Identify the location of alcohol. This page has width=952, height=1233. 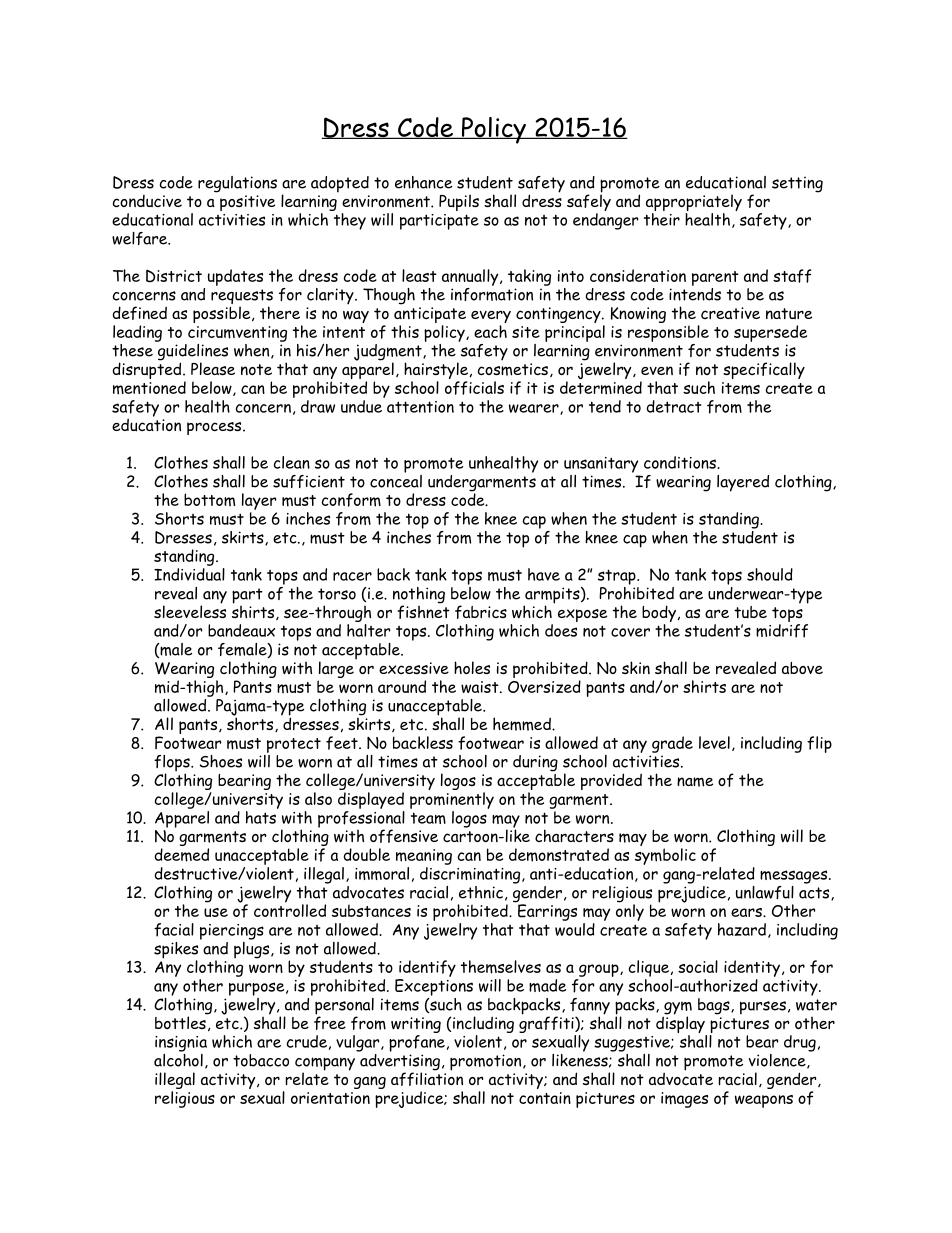
(178, 1059).
